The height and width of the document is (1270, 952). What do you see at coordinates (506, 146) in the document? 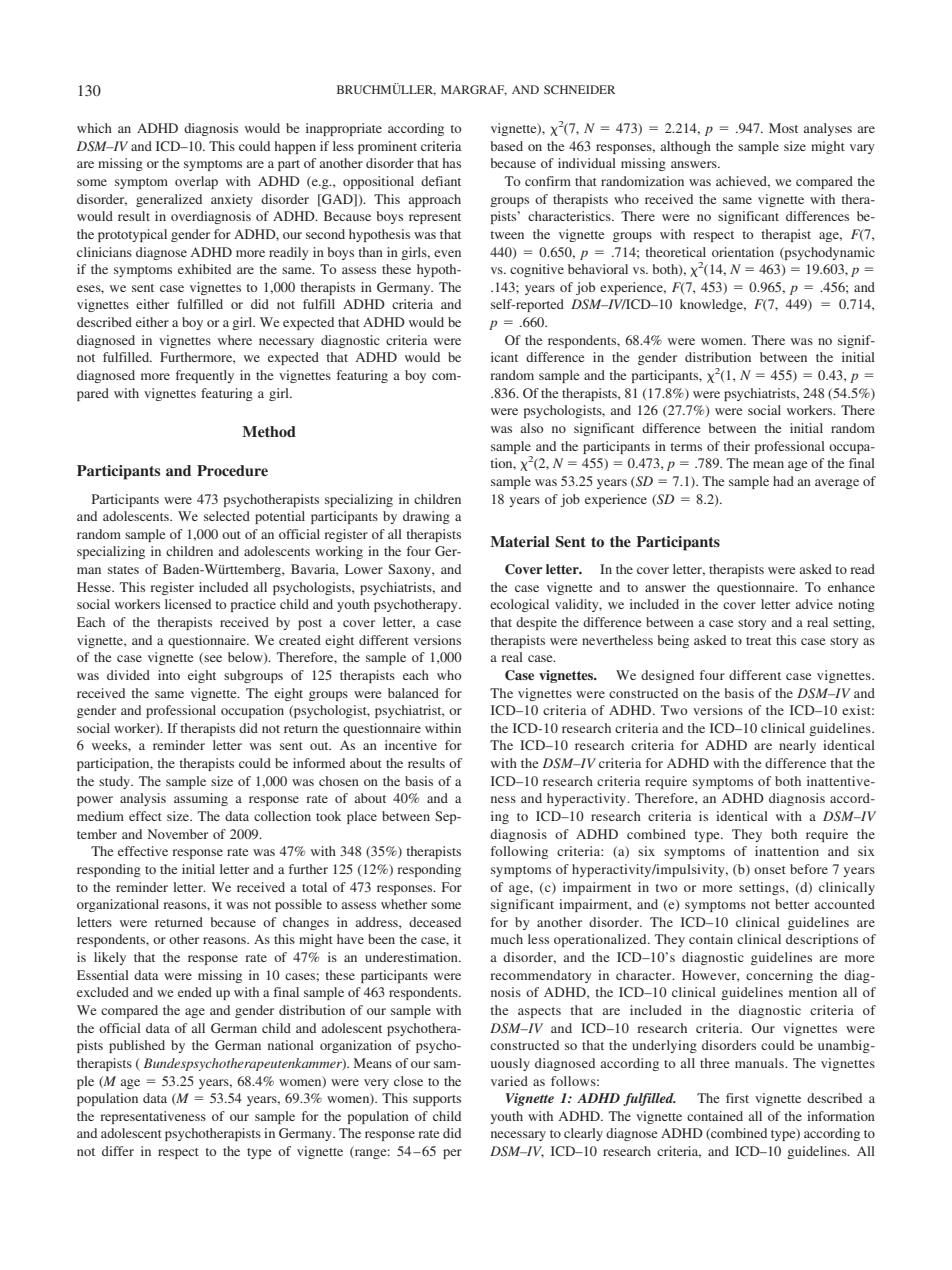
I see `based` at bounding box center [506, 146].
